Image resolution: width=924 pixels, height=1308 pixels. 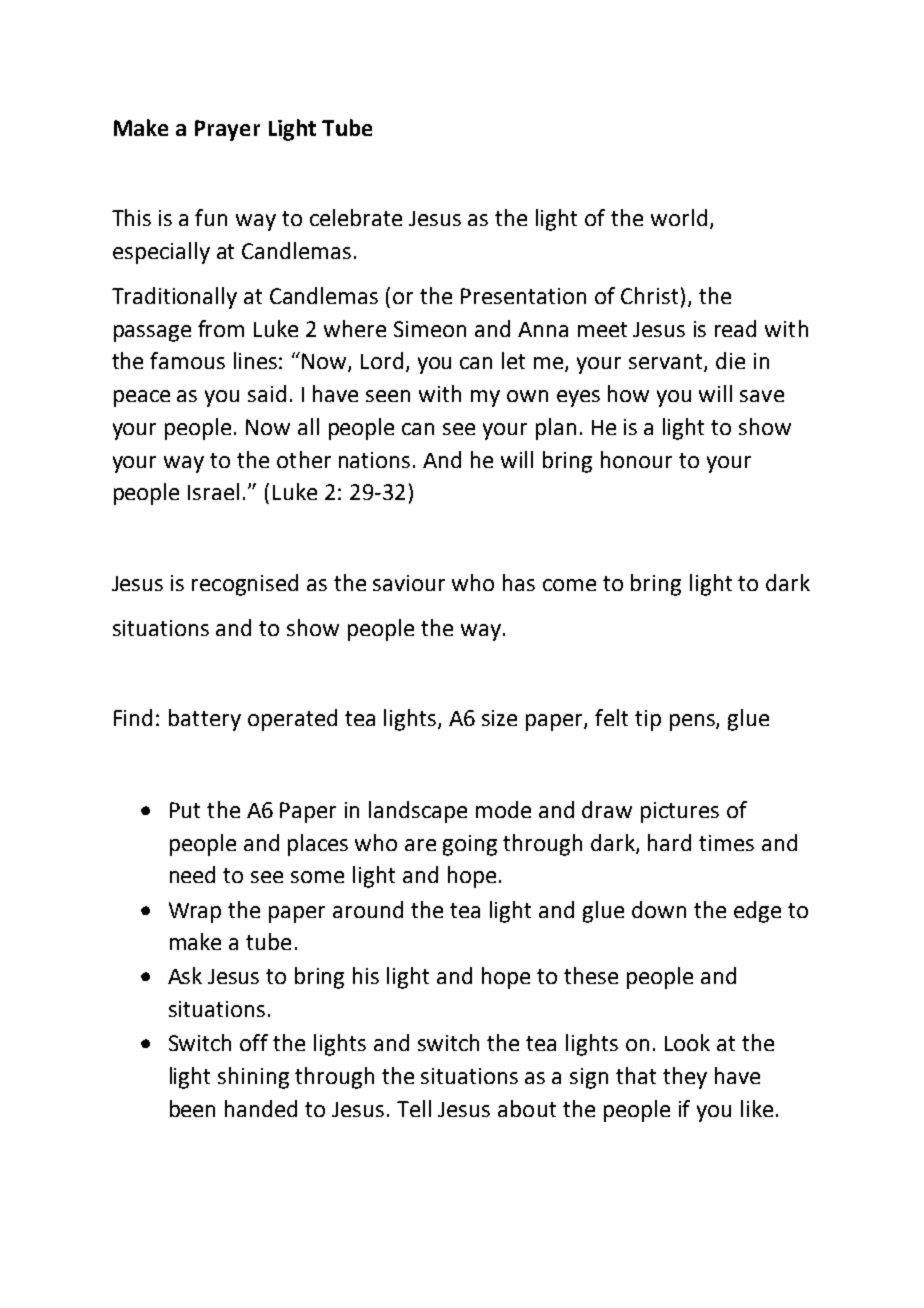 What do you see at coordinates (227, 130) in the image?
I see `Prayer` at bounding box center [227, 130].
